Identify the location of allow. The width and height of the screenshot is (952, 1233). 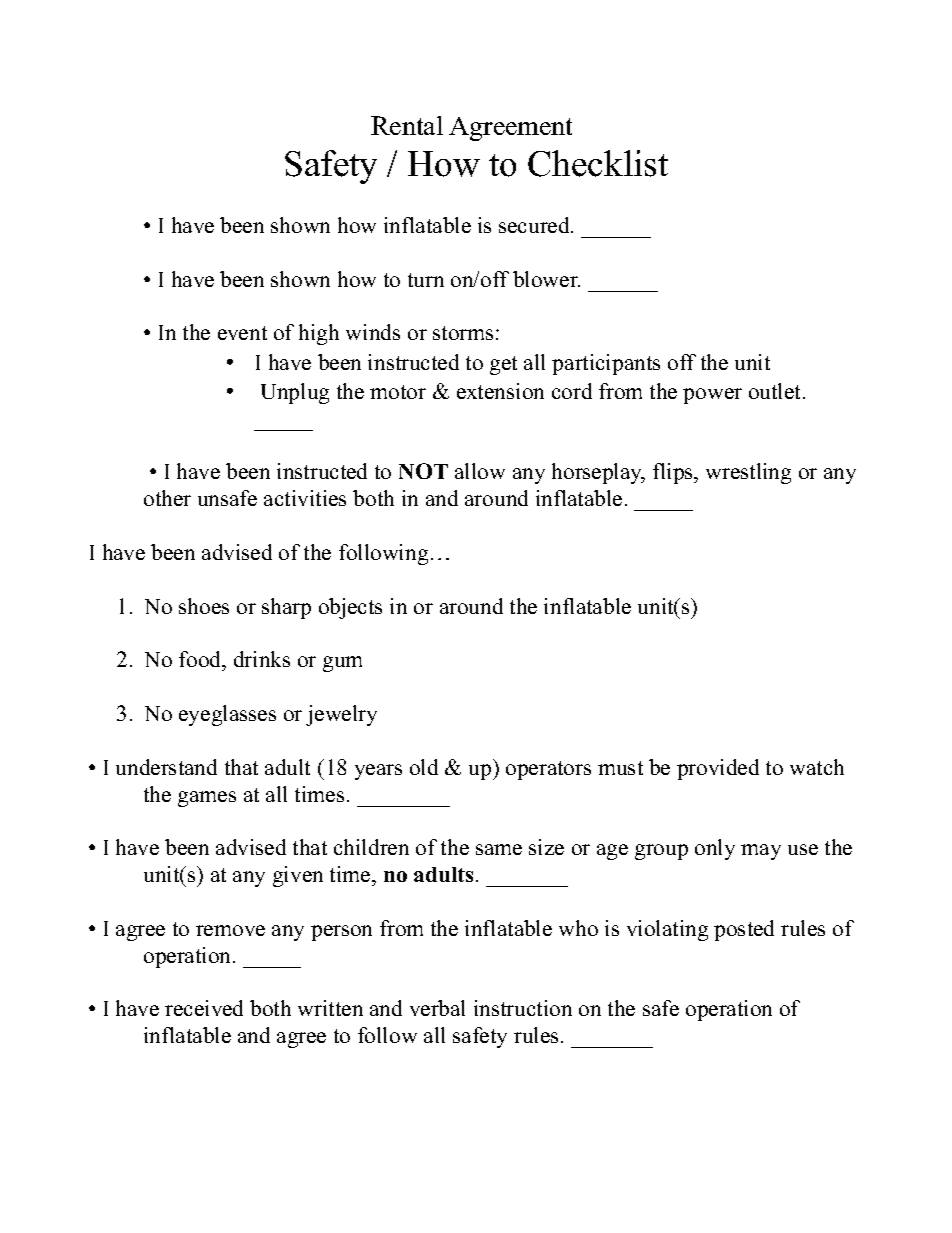
(480, 471).
